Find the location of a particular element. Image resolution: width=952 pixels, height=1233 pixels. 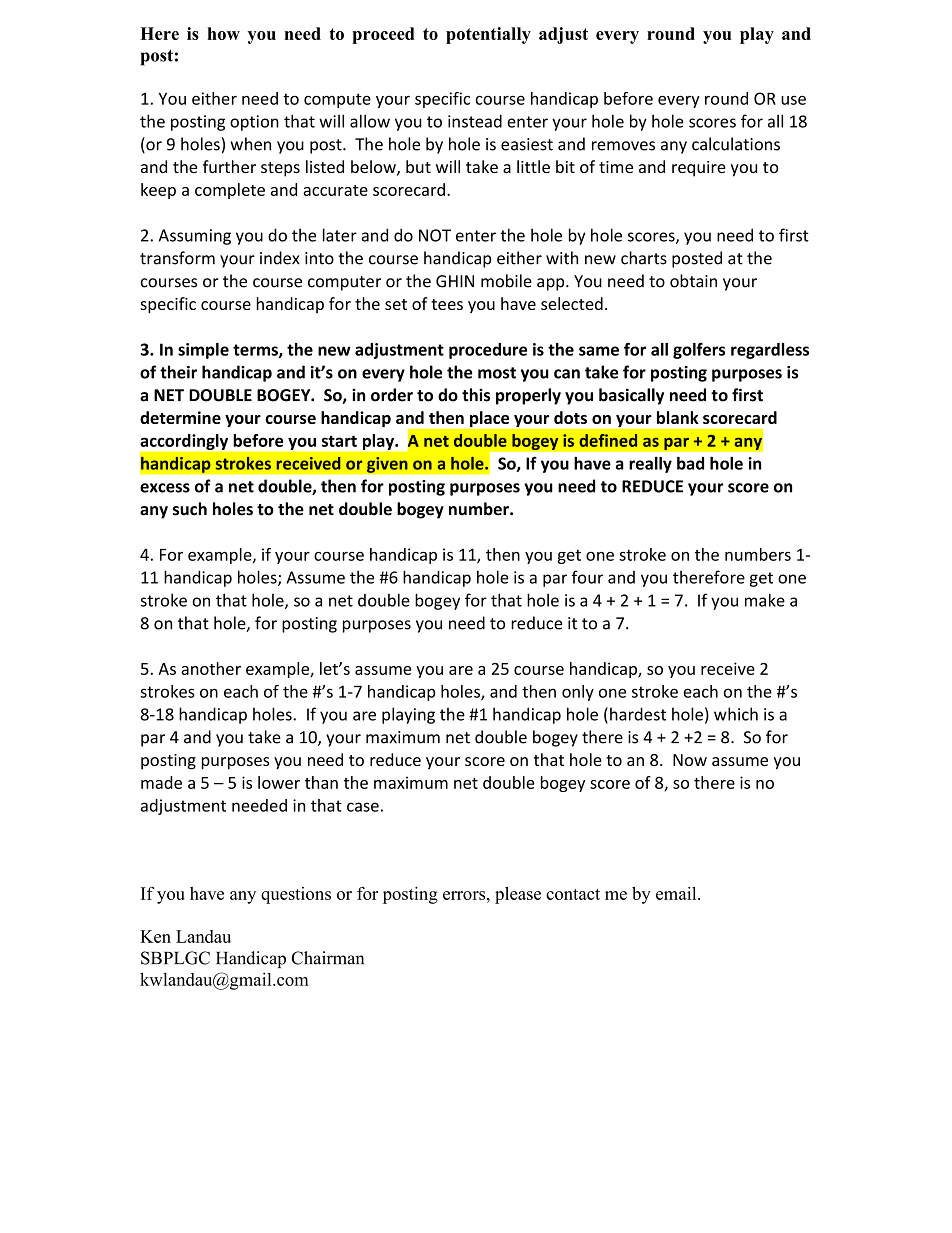

how is located at coordinates (223, 33).
